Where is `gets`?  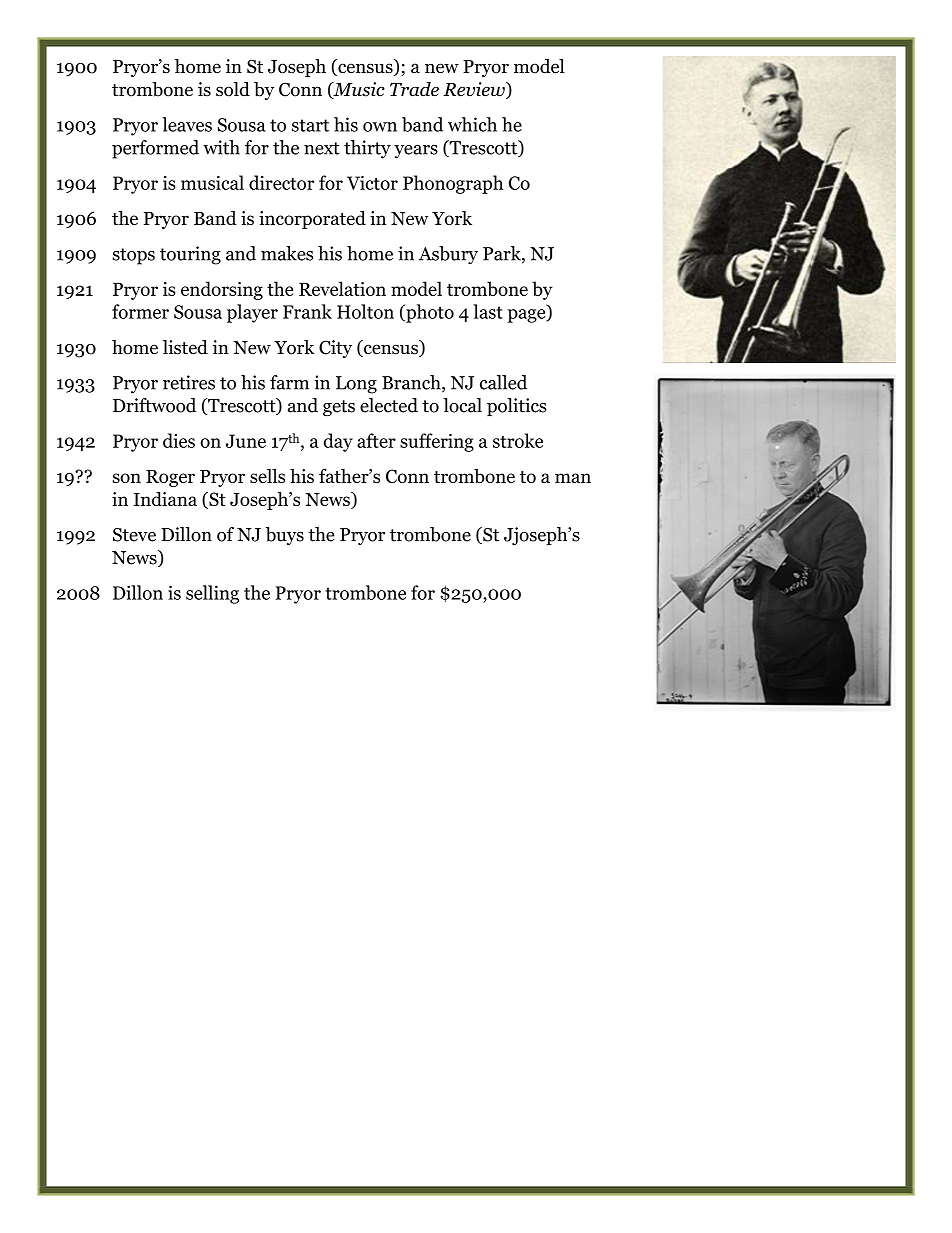 gets is located at coordinates (339, 408).
